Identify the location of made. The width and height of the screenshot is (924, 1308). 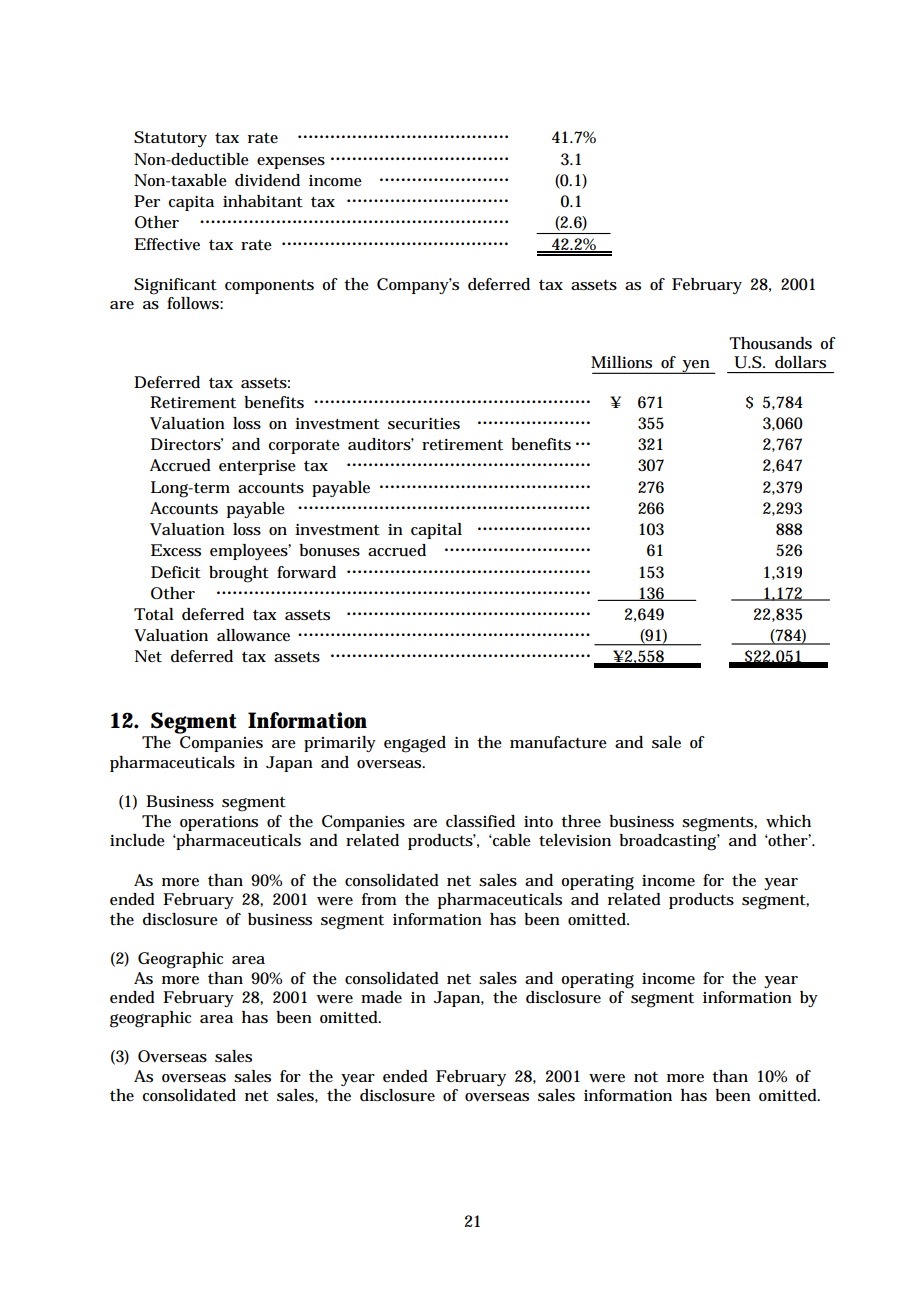
(381, 997).
